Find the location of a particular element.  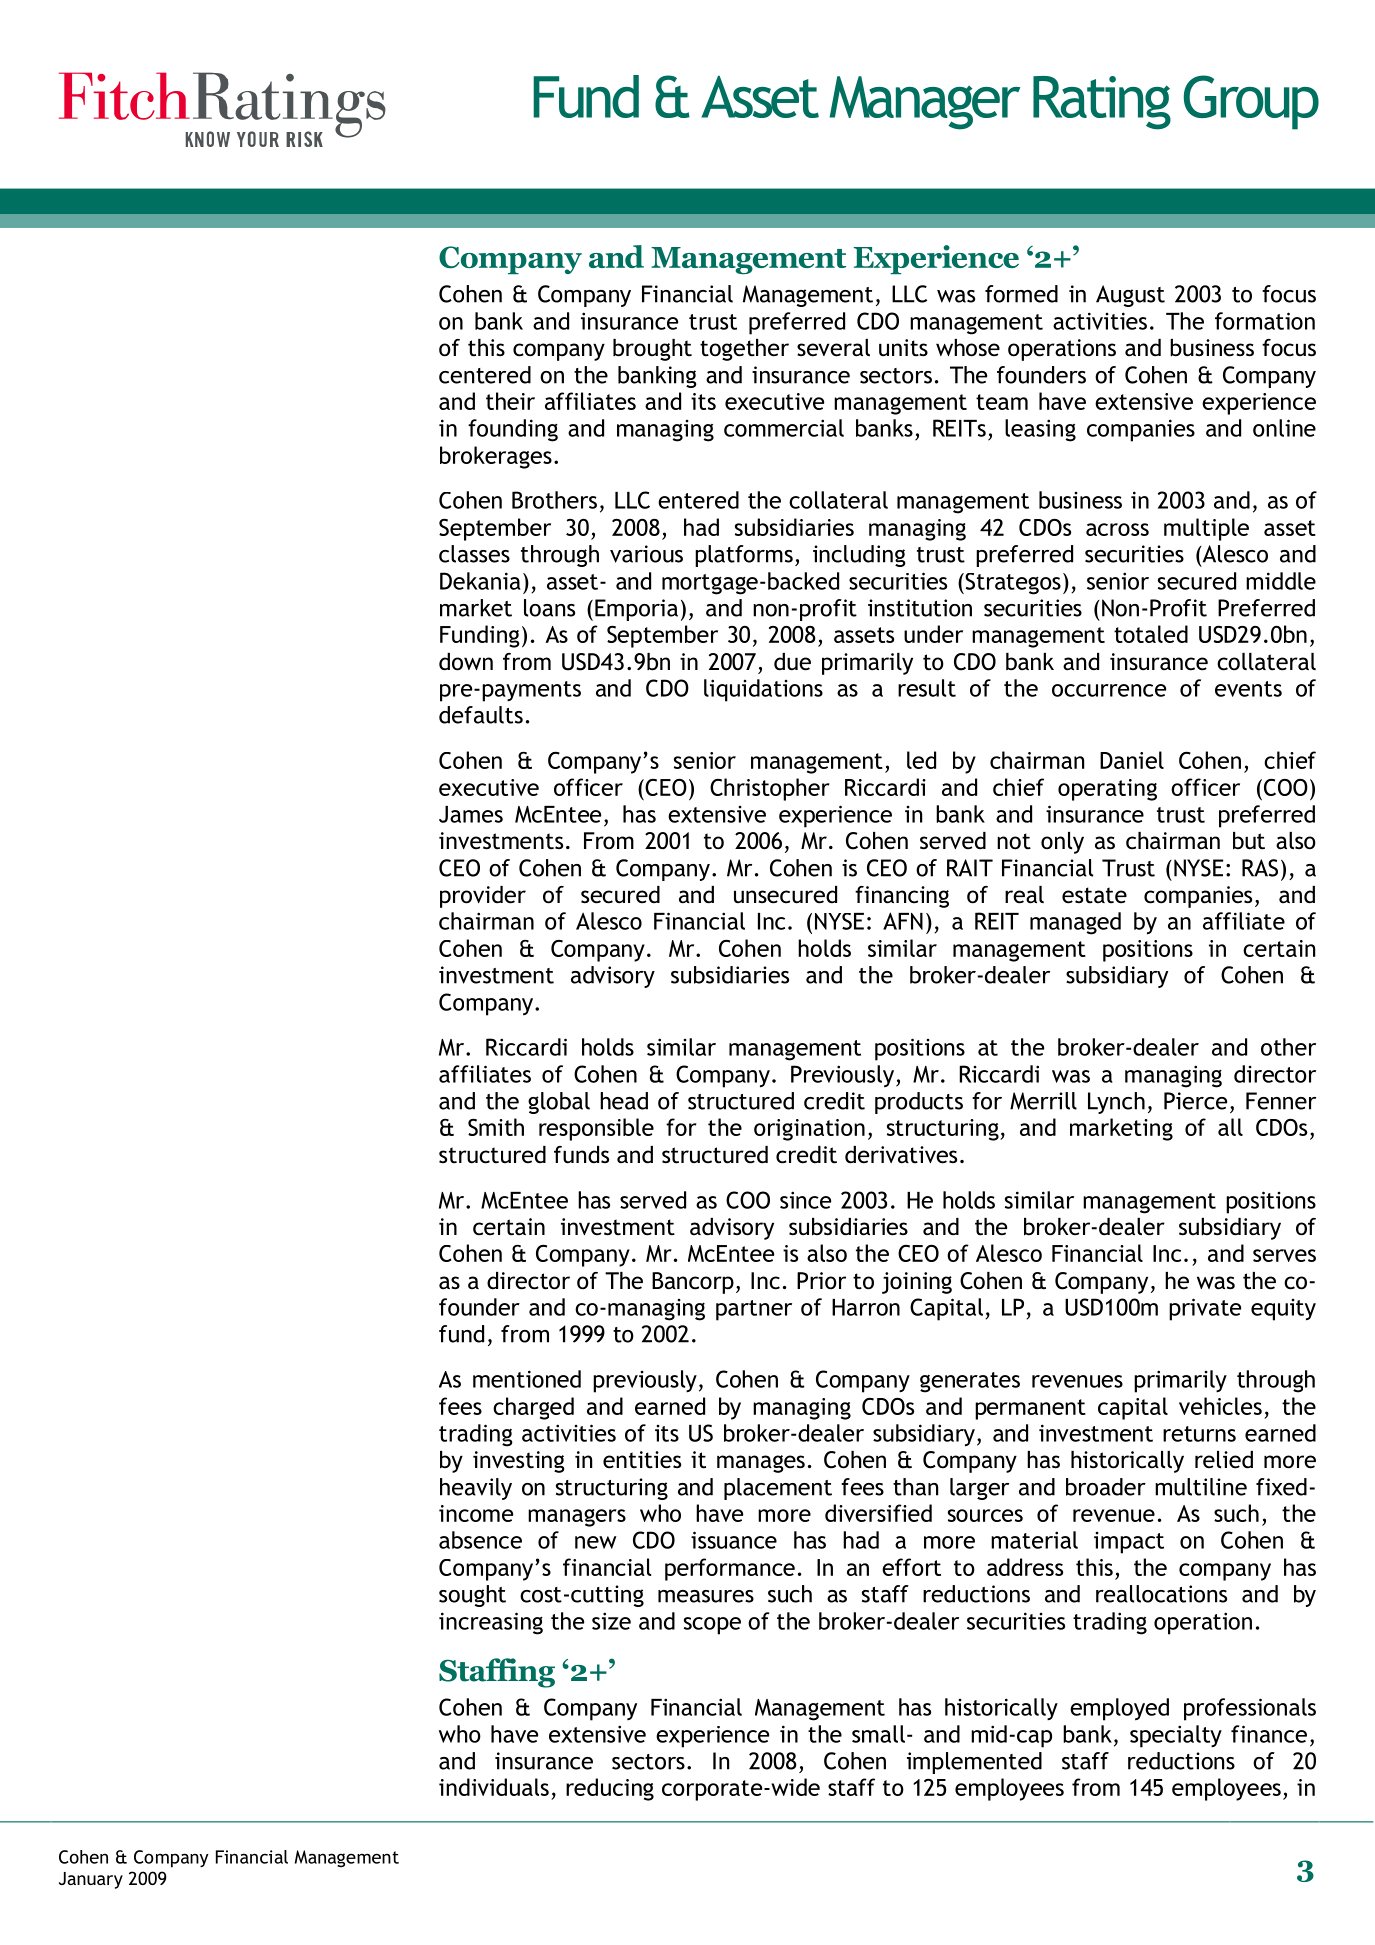

their is located at coordinates (510, 401).
